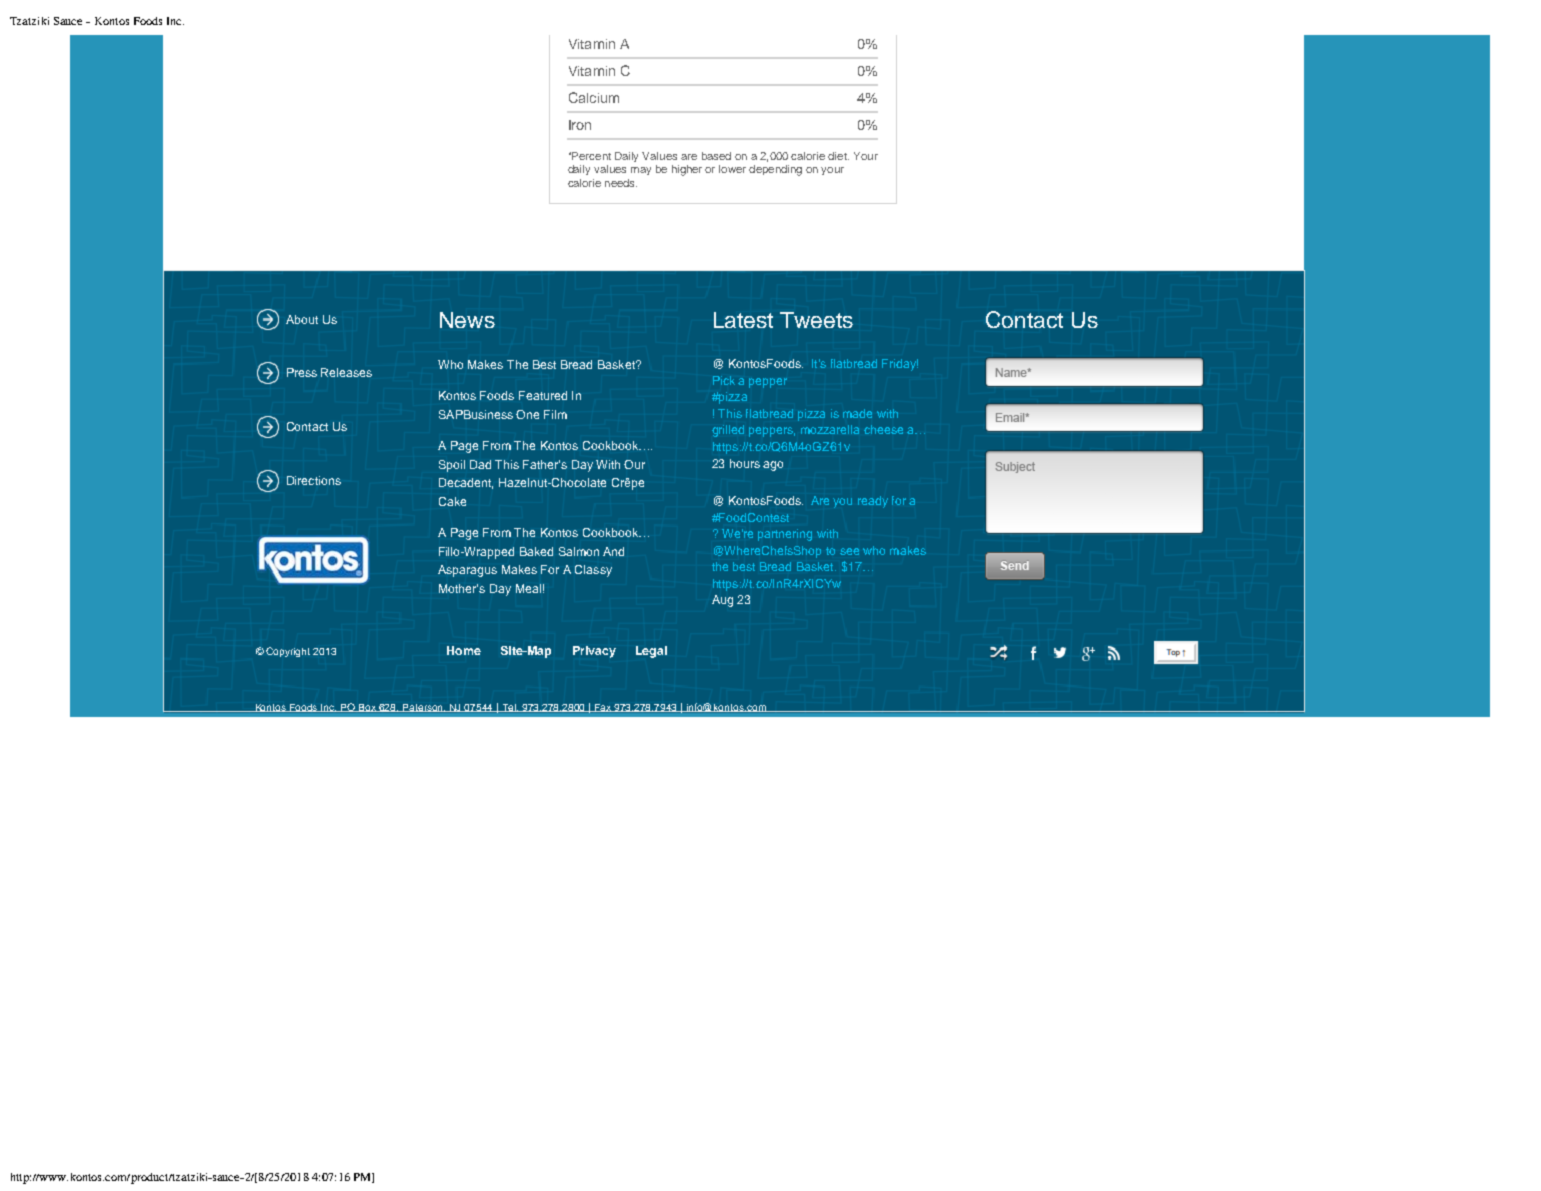  Describe the element at coordinates (302, 319) in the screenshot. I see `About` at that location.
